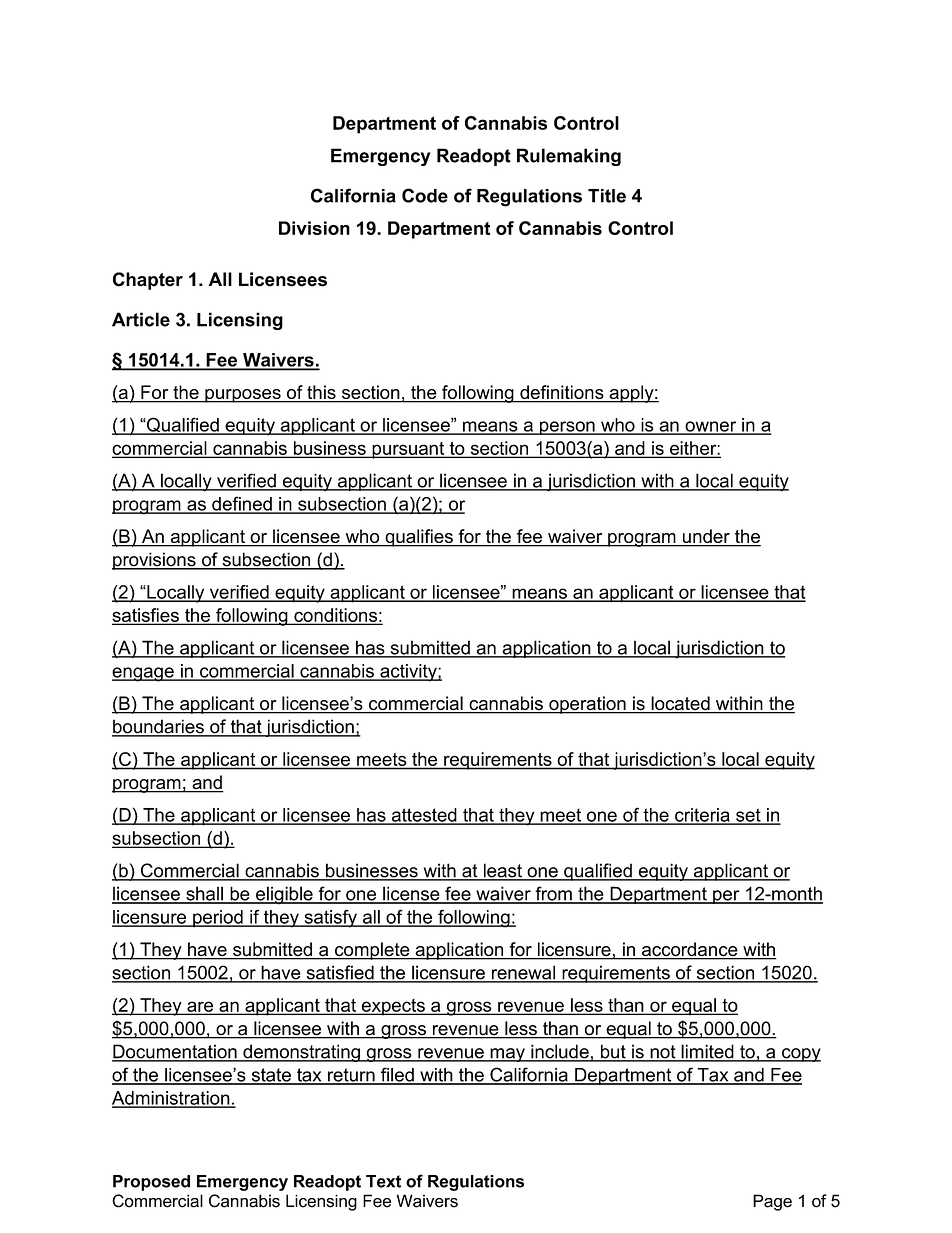 The width and height of the screenshot is (952, 1233). What do you see at coordinates (151, 1183) in the screenshot?
I see `Proposed` at bounding box center [151, 1183].
